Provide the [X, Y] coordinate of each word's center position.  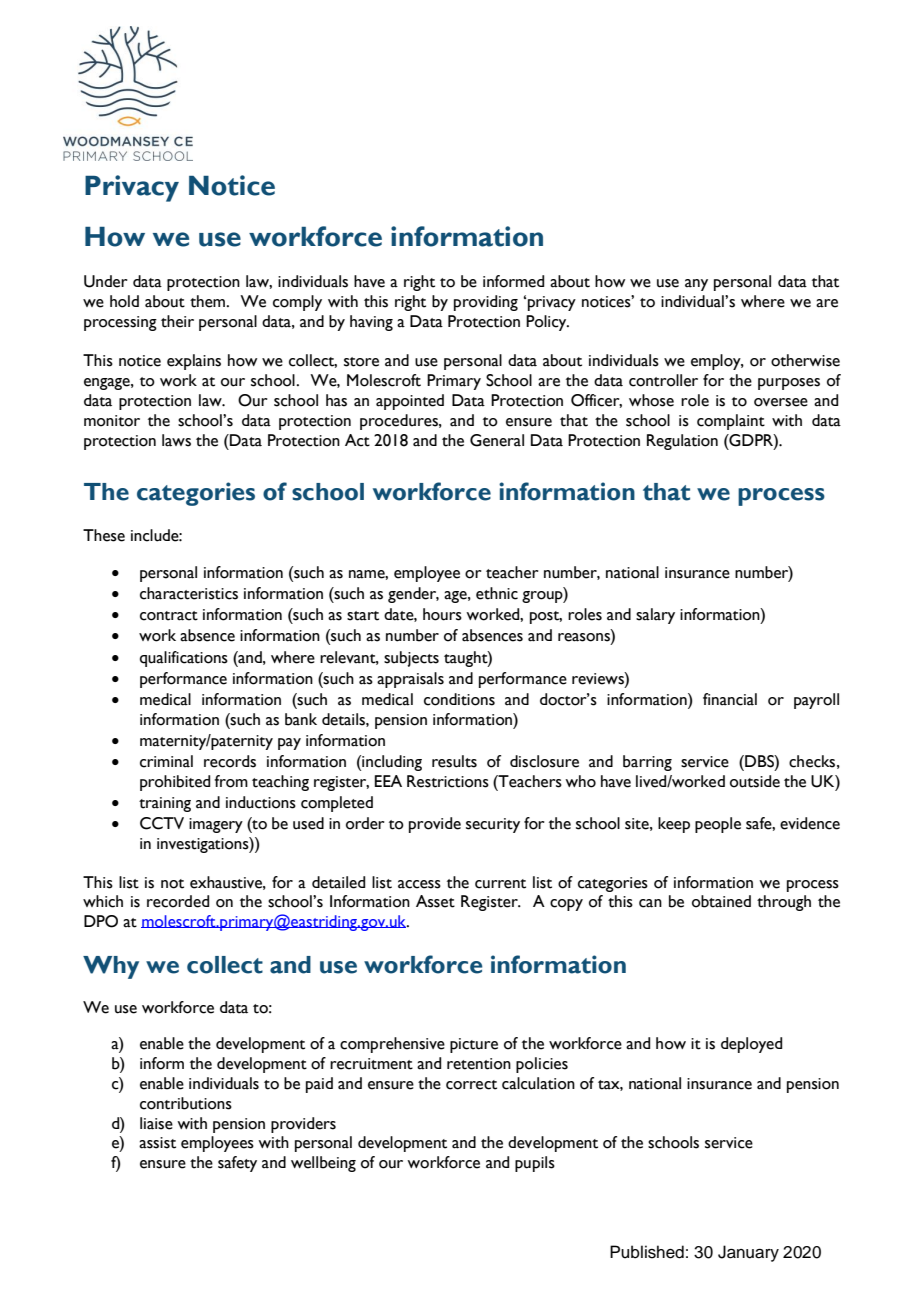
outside [755, 781]
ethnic [497, 593]
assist [157, 1143]
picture [474, 1045]
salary [655, 616]
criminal [166, 761]
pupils [535, 1164]
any [696, 285]
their [177, 321]
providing [486, 303]
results [454, 761]
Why [111, 967]
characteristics [189, 593]
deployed [751, 1045]
